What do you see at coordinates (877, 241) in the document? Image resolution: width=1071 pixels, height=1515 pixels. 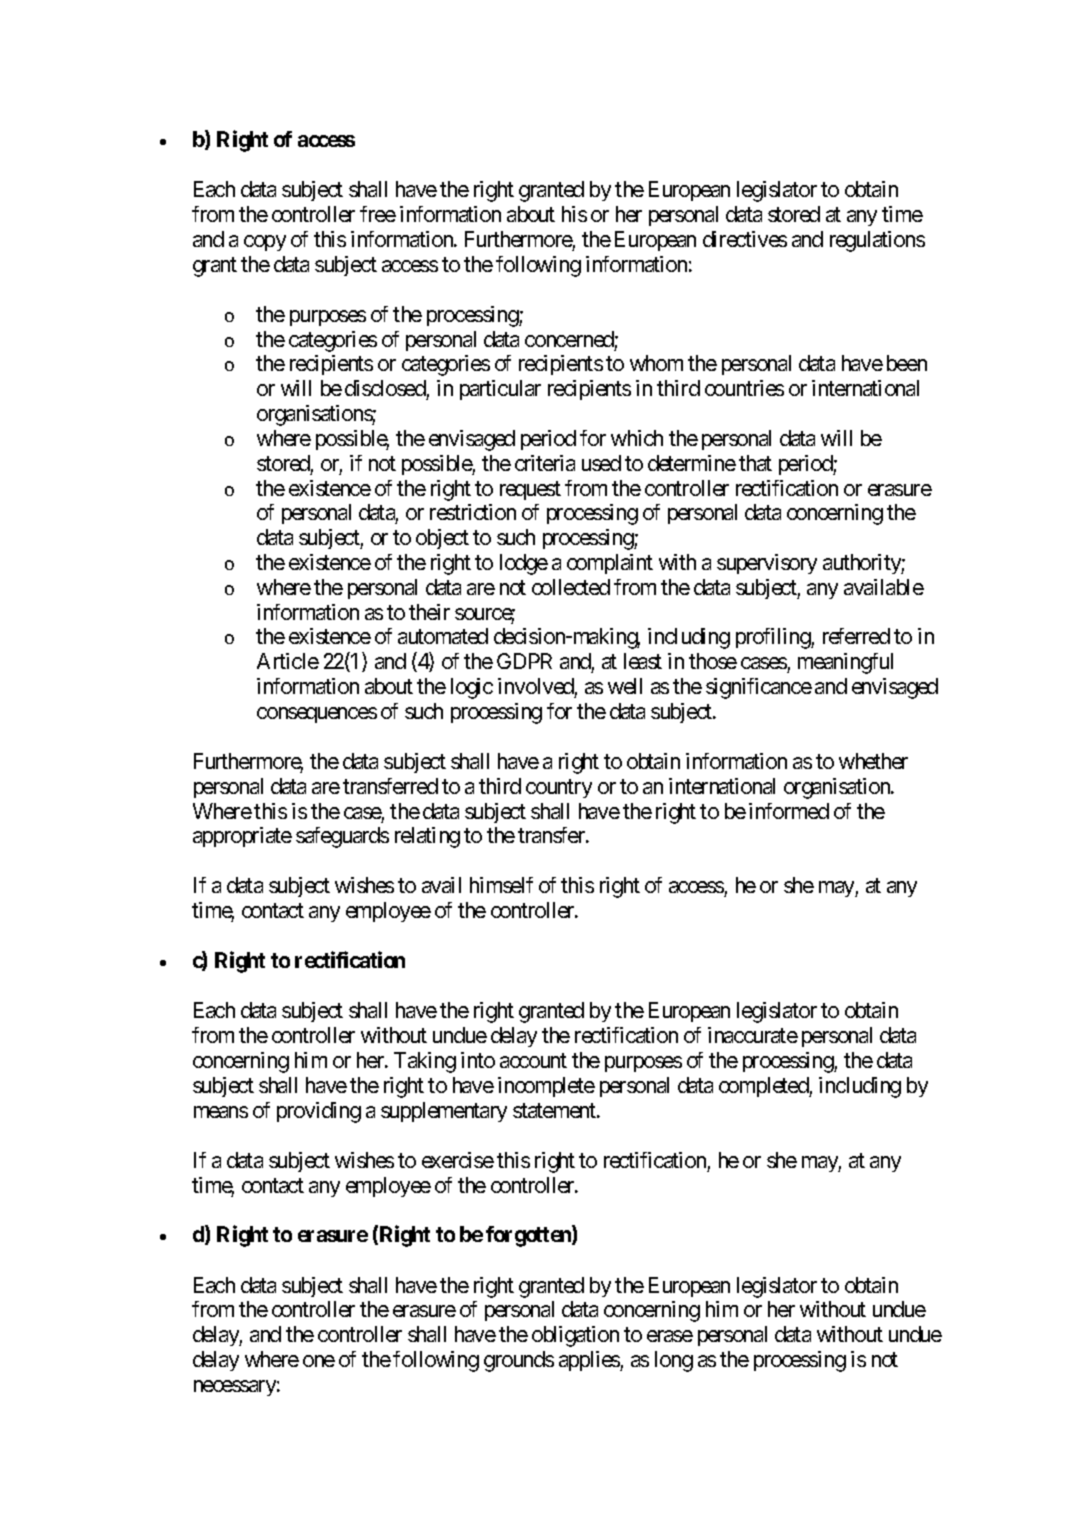 I see `regulations` at bounding box center [877, 241].
